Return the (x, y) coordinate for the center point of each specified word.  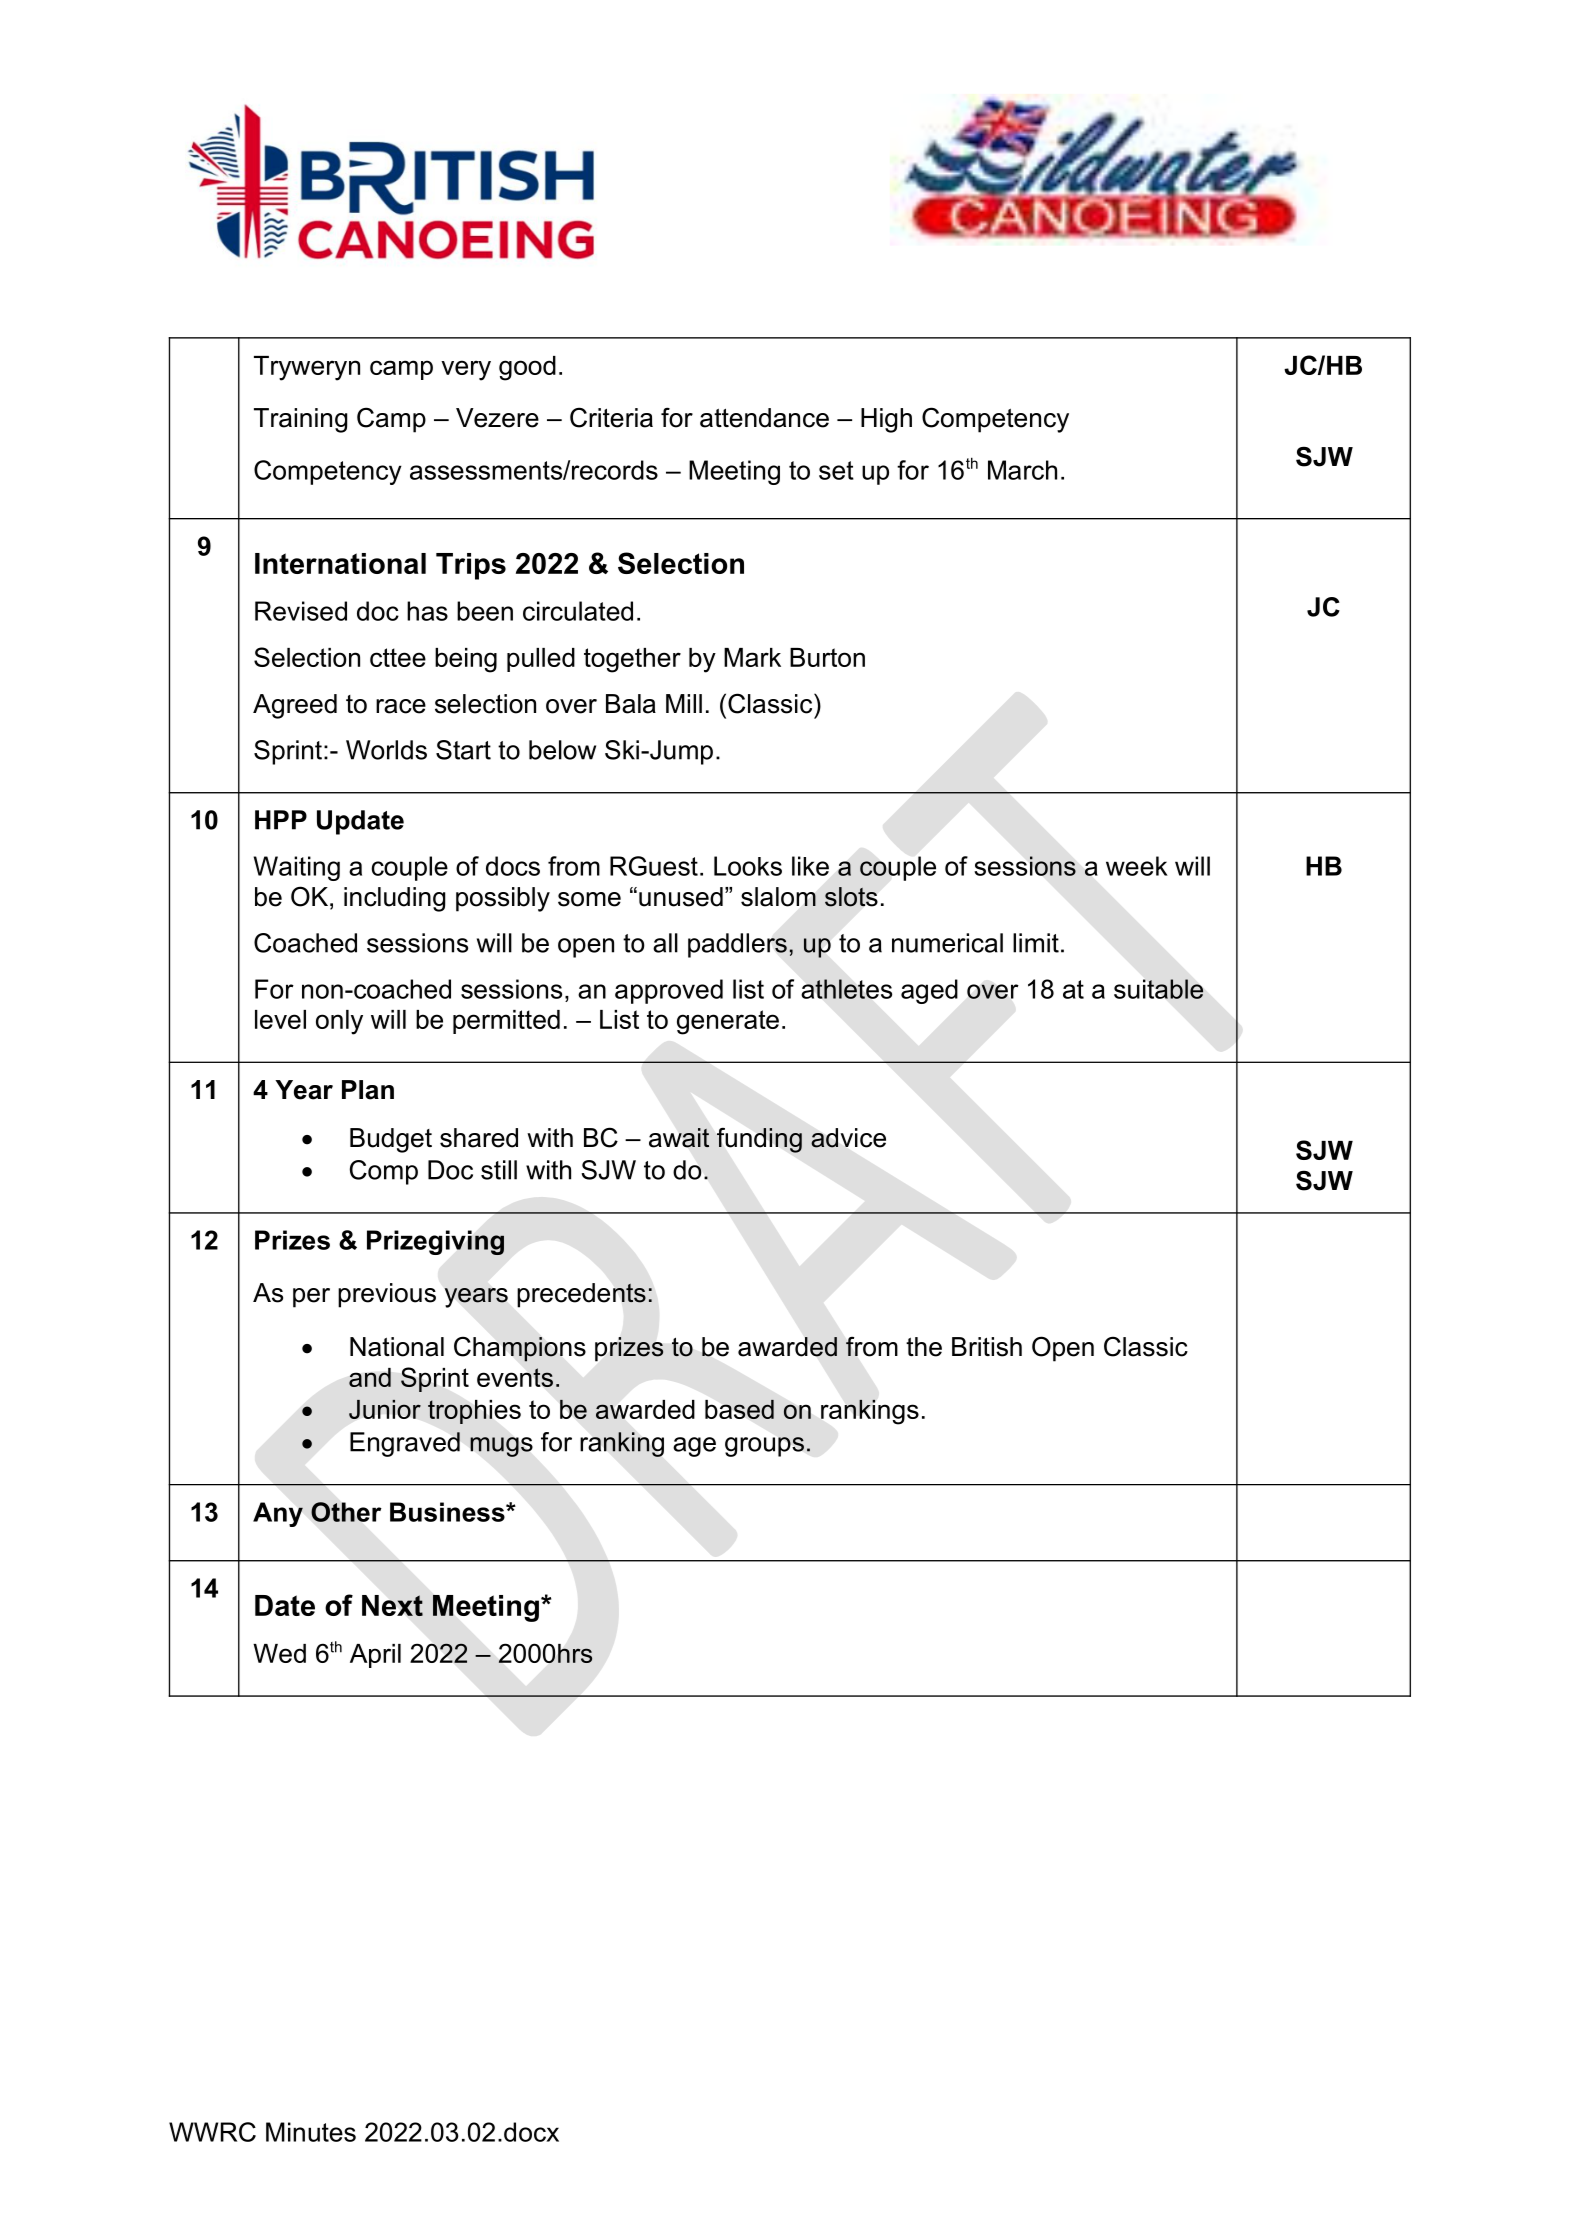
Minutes (311, 2132)
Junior (385, 1409)
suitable (1159, 989)
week (1137, 866)
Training (300, 420)
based (739, 1409)
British (987, 1347)
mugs (501, 1447)
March (1022, 470)
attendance (764, 418)
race (401, 706)
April (375, 1656)
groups (764, 1447)
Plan (368, 1090)
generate (728, 1022)
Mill (684, 703)
